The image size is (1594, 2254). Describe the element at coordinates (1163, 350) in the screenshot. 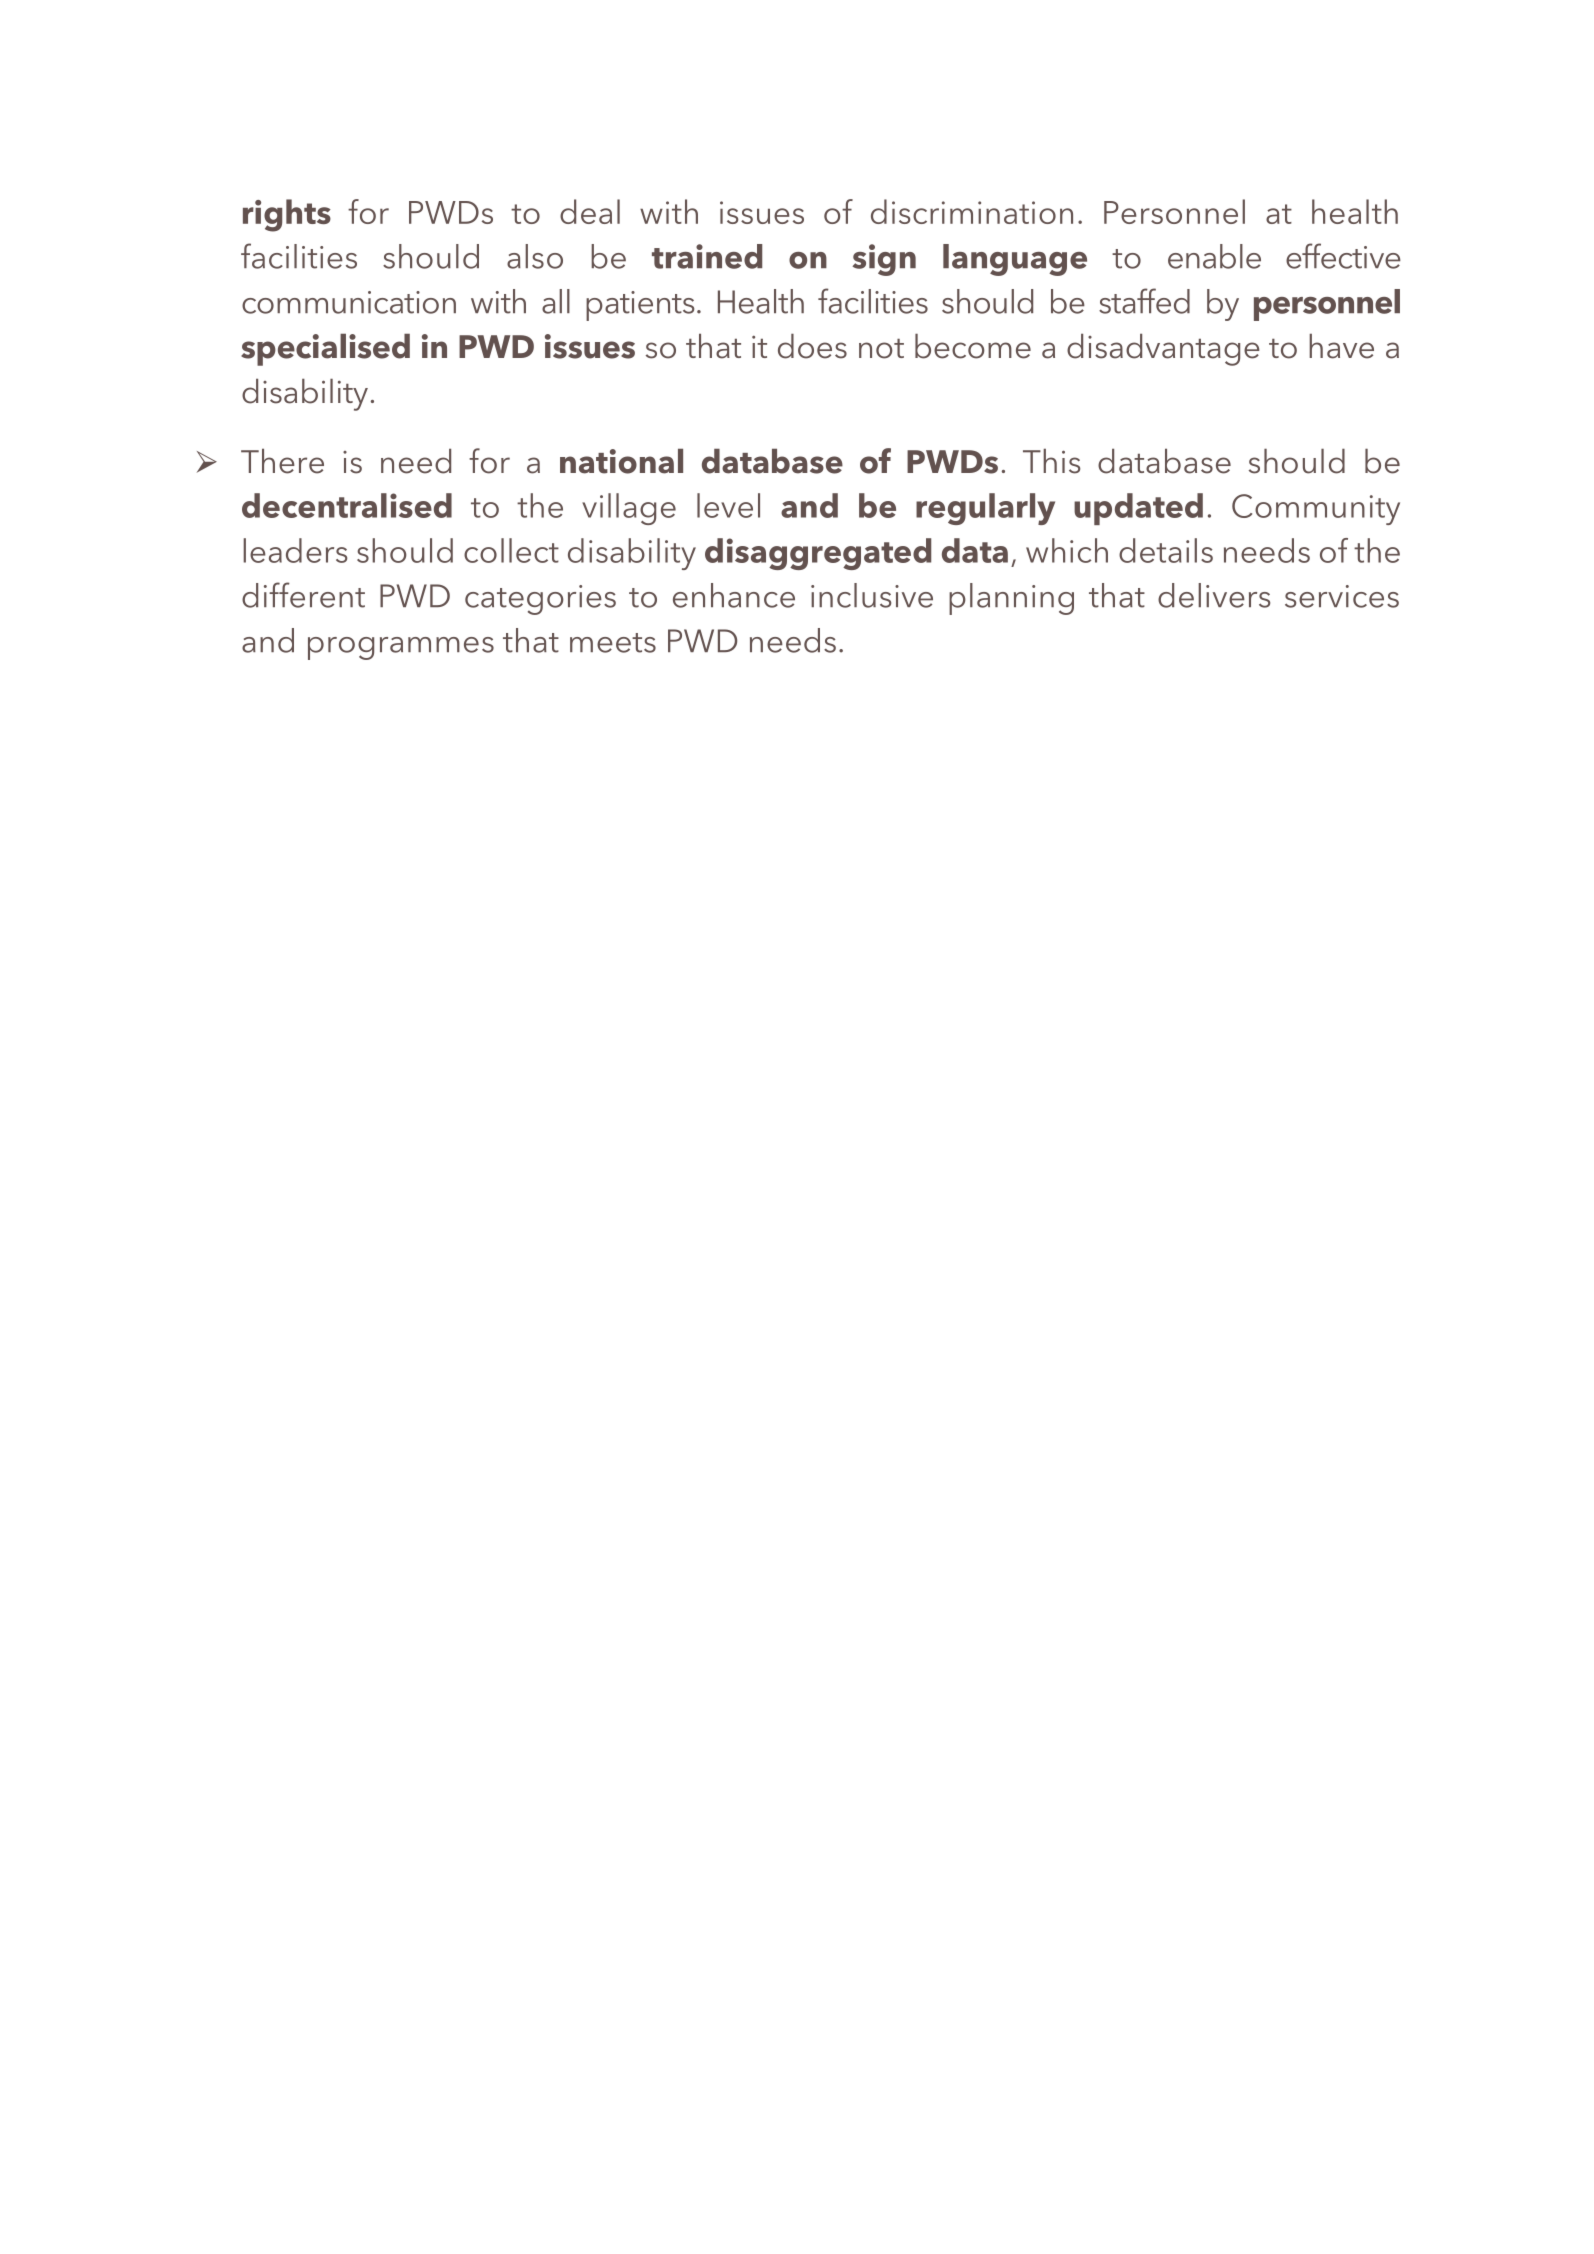

I see `disadvantage` at that location.
